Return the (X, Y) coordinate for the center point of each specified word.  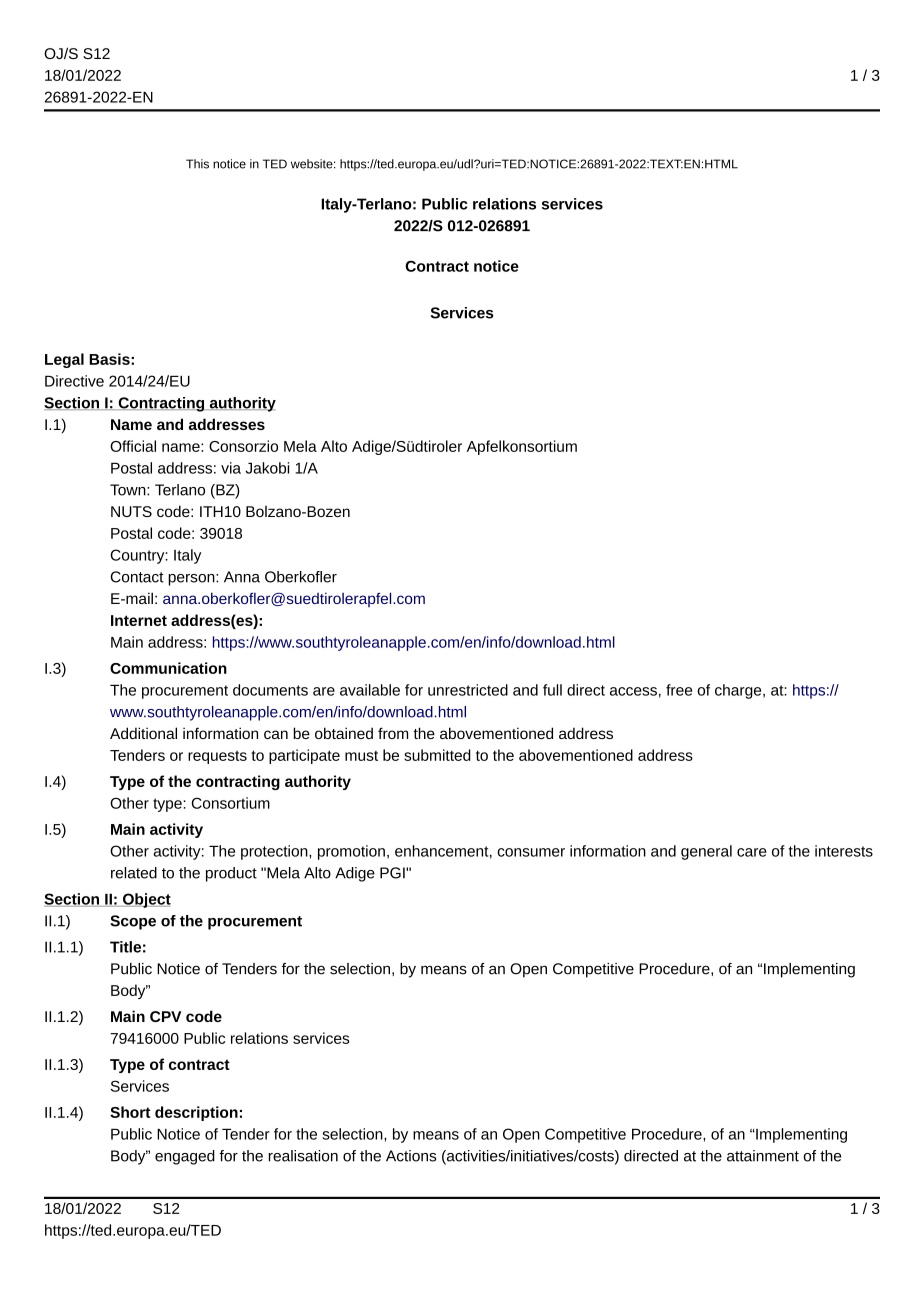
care (752, 852)
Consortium (231, 803)
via (231, 468)
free (679, 690)
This (197, 164)
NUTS (131, 511)
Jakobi (267, 468)
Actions (411, 1156)
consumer (531, 852)
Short (130, 1112)
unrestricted (468, 690)
